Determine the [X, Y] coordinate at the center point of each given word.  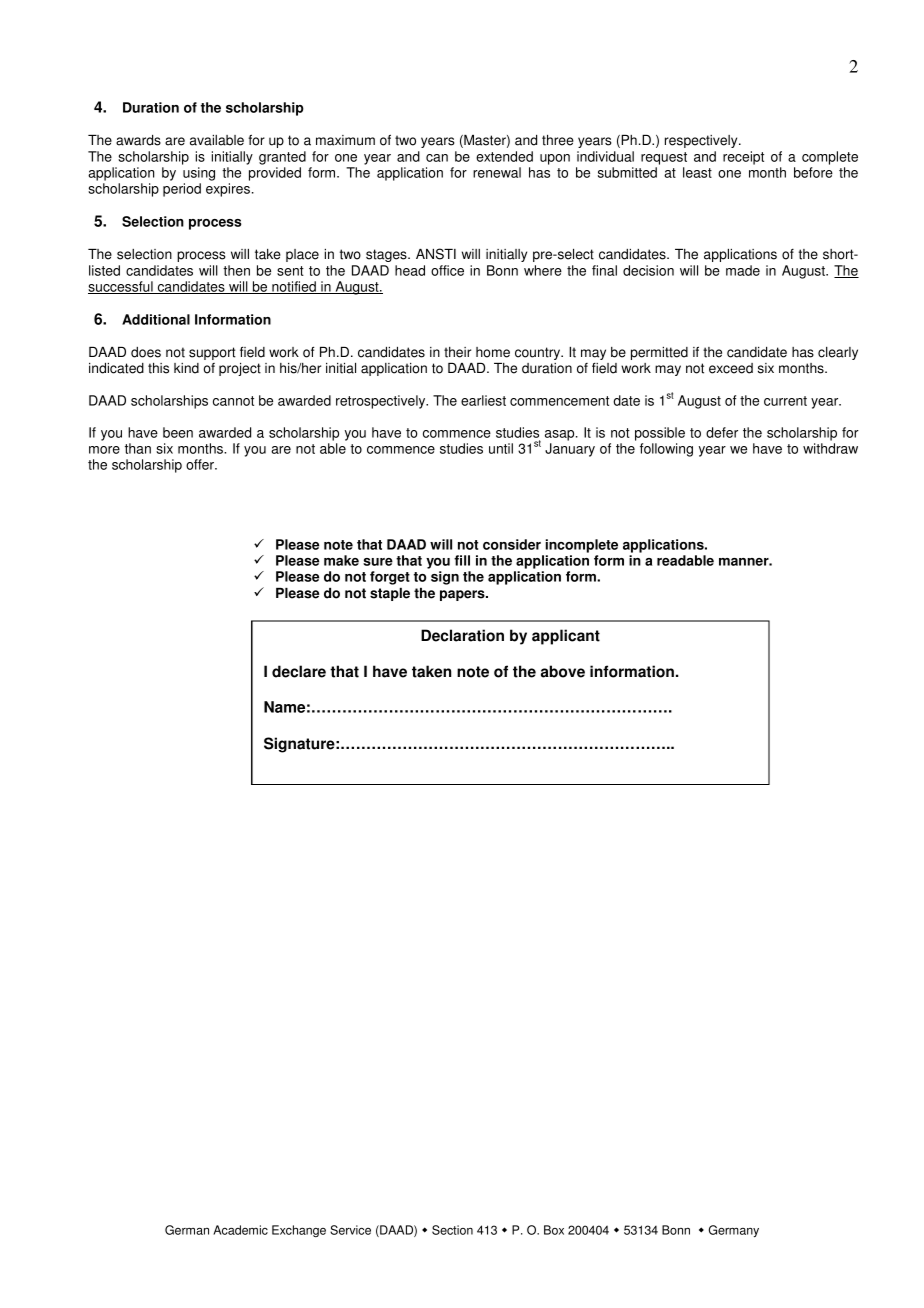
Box [554, 1230]
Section [452, 1230]
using [199, 174]
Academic [240, 1230]
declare [299, 671]
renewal [497, 172]
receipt [743, 158]
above [563, 671]
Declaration [462, 635]
